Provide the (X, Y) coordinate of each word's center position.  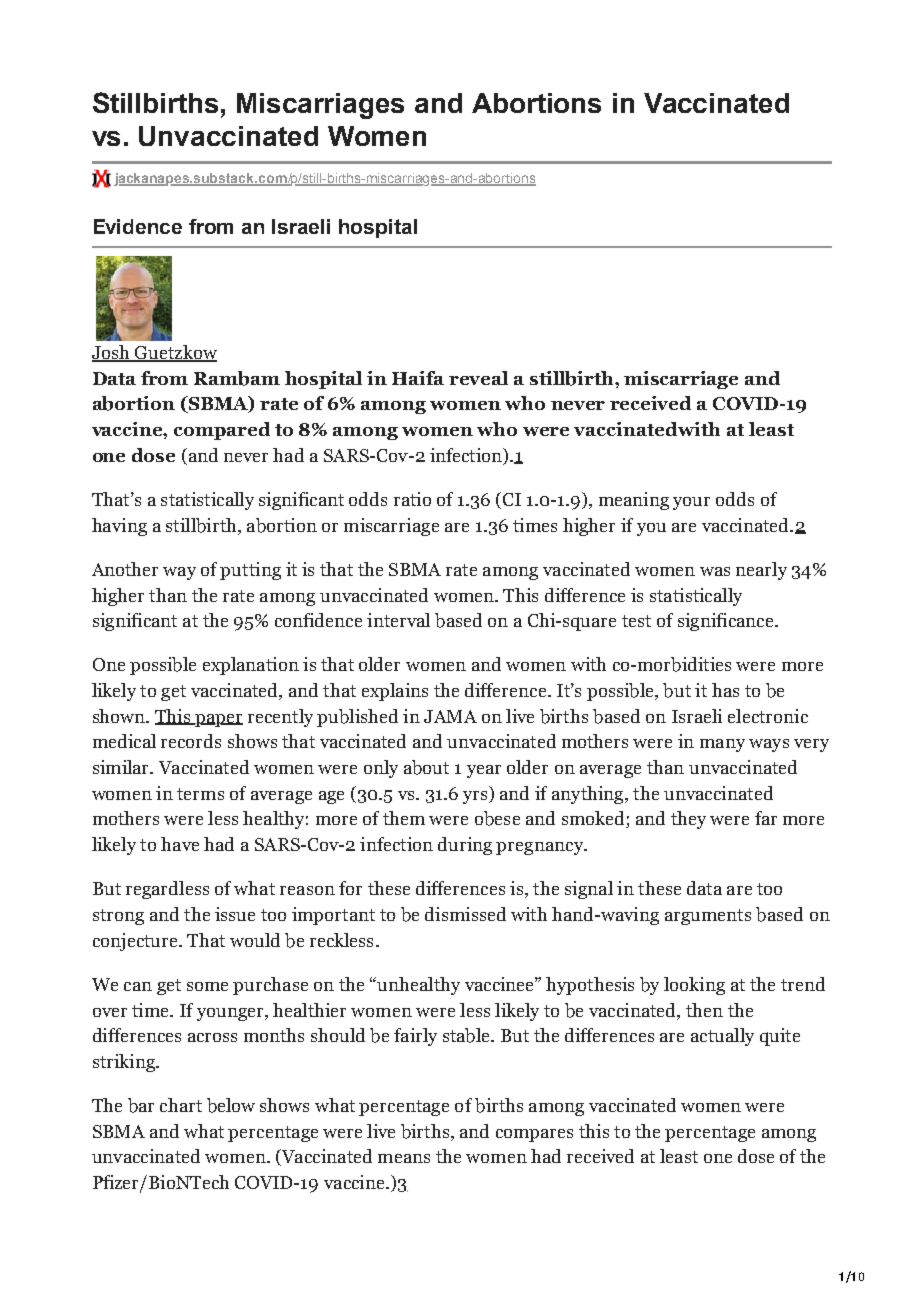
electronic (768, 716)
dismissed (465, 914)
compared (222, 431)
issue (235, 914)
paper (218, 720)
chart (181, 1105)
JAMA (450, 716)
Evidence (138, 226)
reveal (478, 378)
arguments (708, 917)
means (404, 1158)
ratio (412, 499)
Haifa (418, 378)
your (691, 503)
